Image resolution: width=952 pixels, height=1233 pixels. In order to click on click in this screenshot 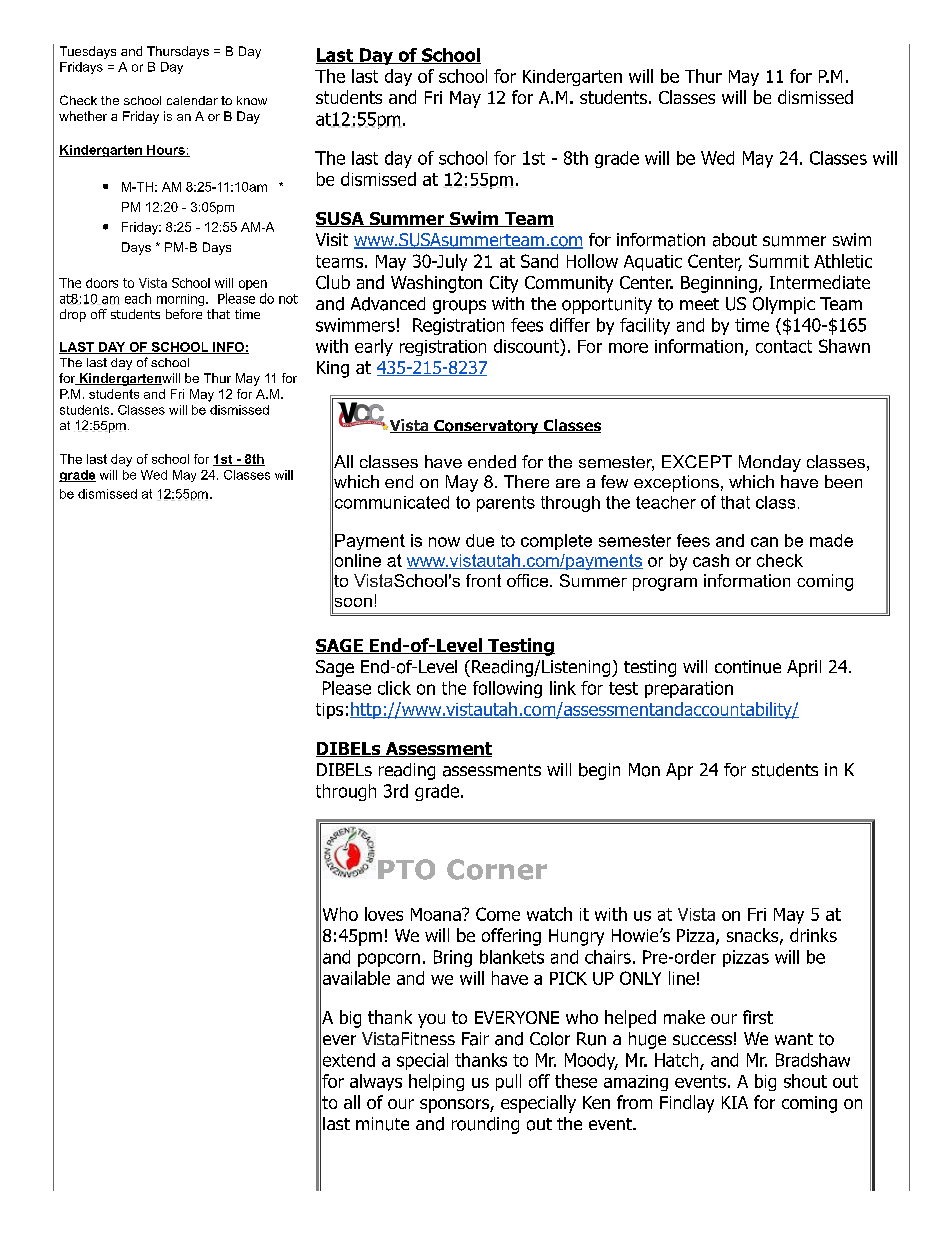, I will do `click(394, 688)`.
